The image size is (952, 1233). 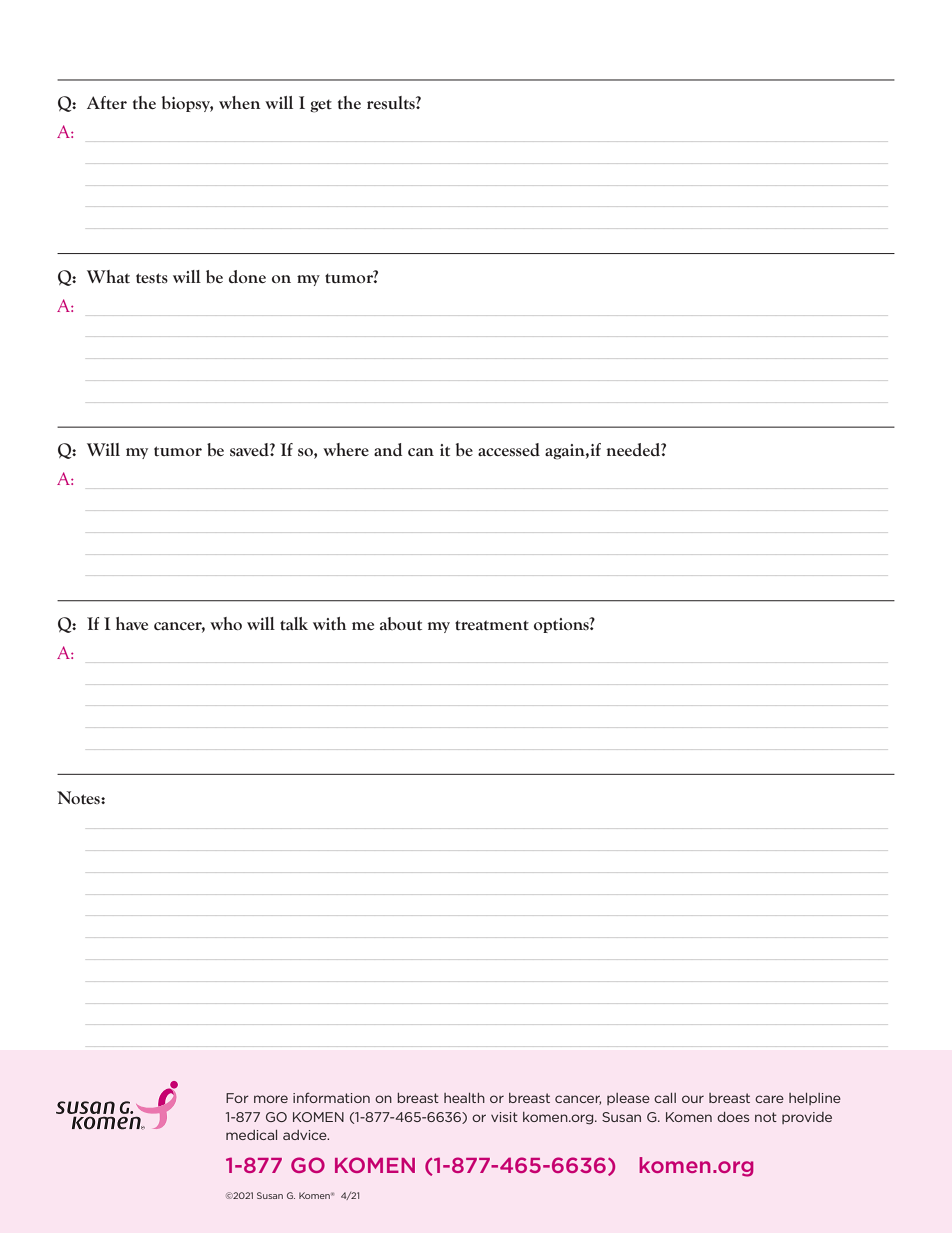 I want to click on get, so click(x=321, y=106).
